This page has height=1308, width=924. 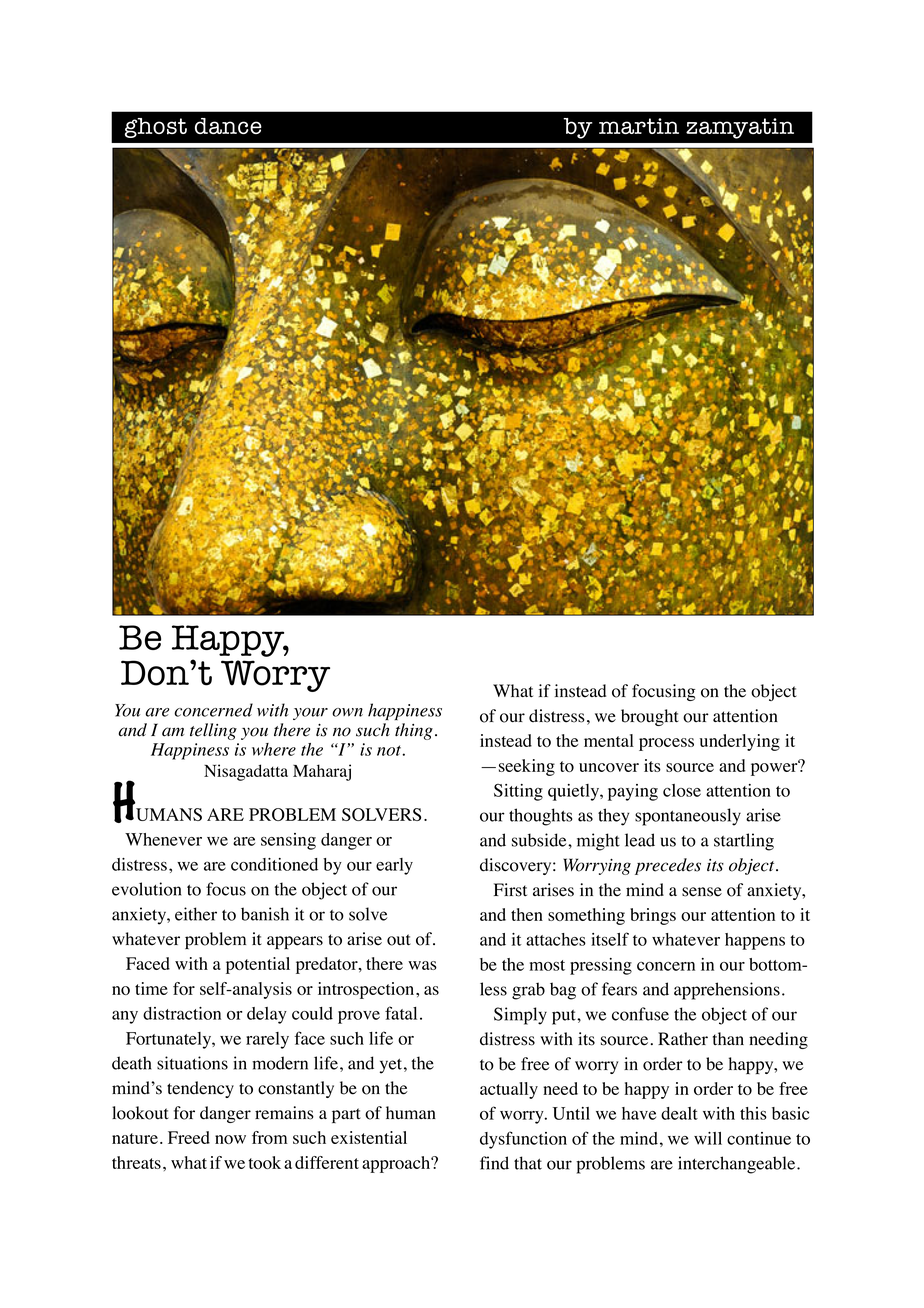 I want to click on brought, so click(x=650, y=717).
